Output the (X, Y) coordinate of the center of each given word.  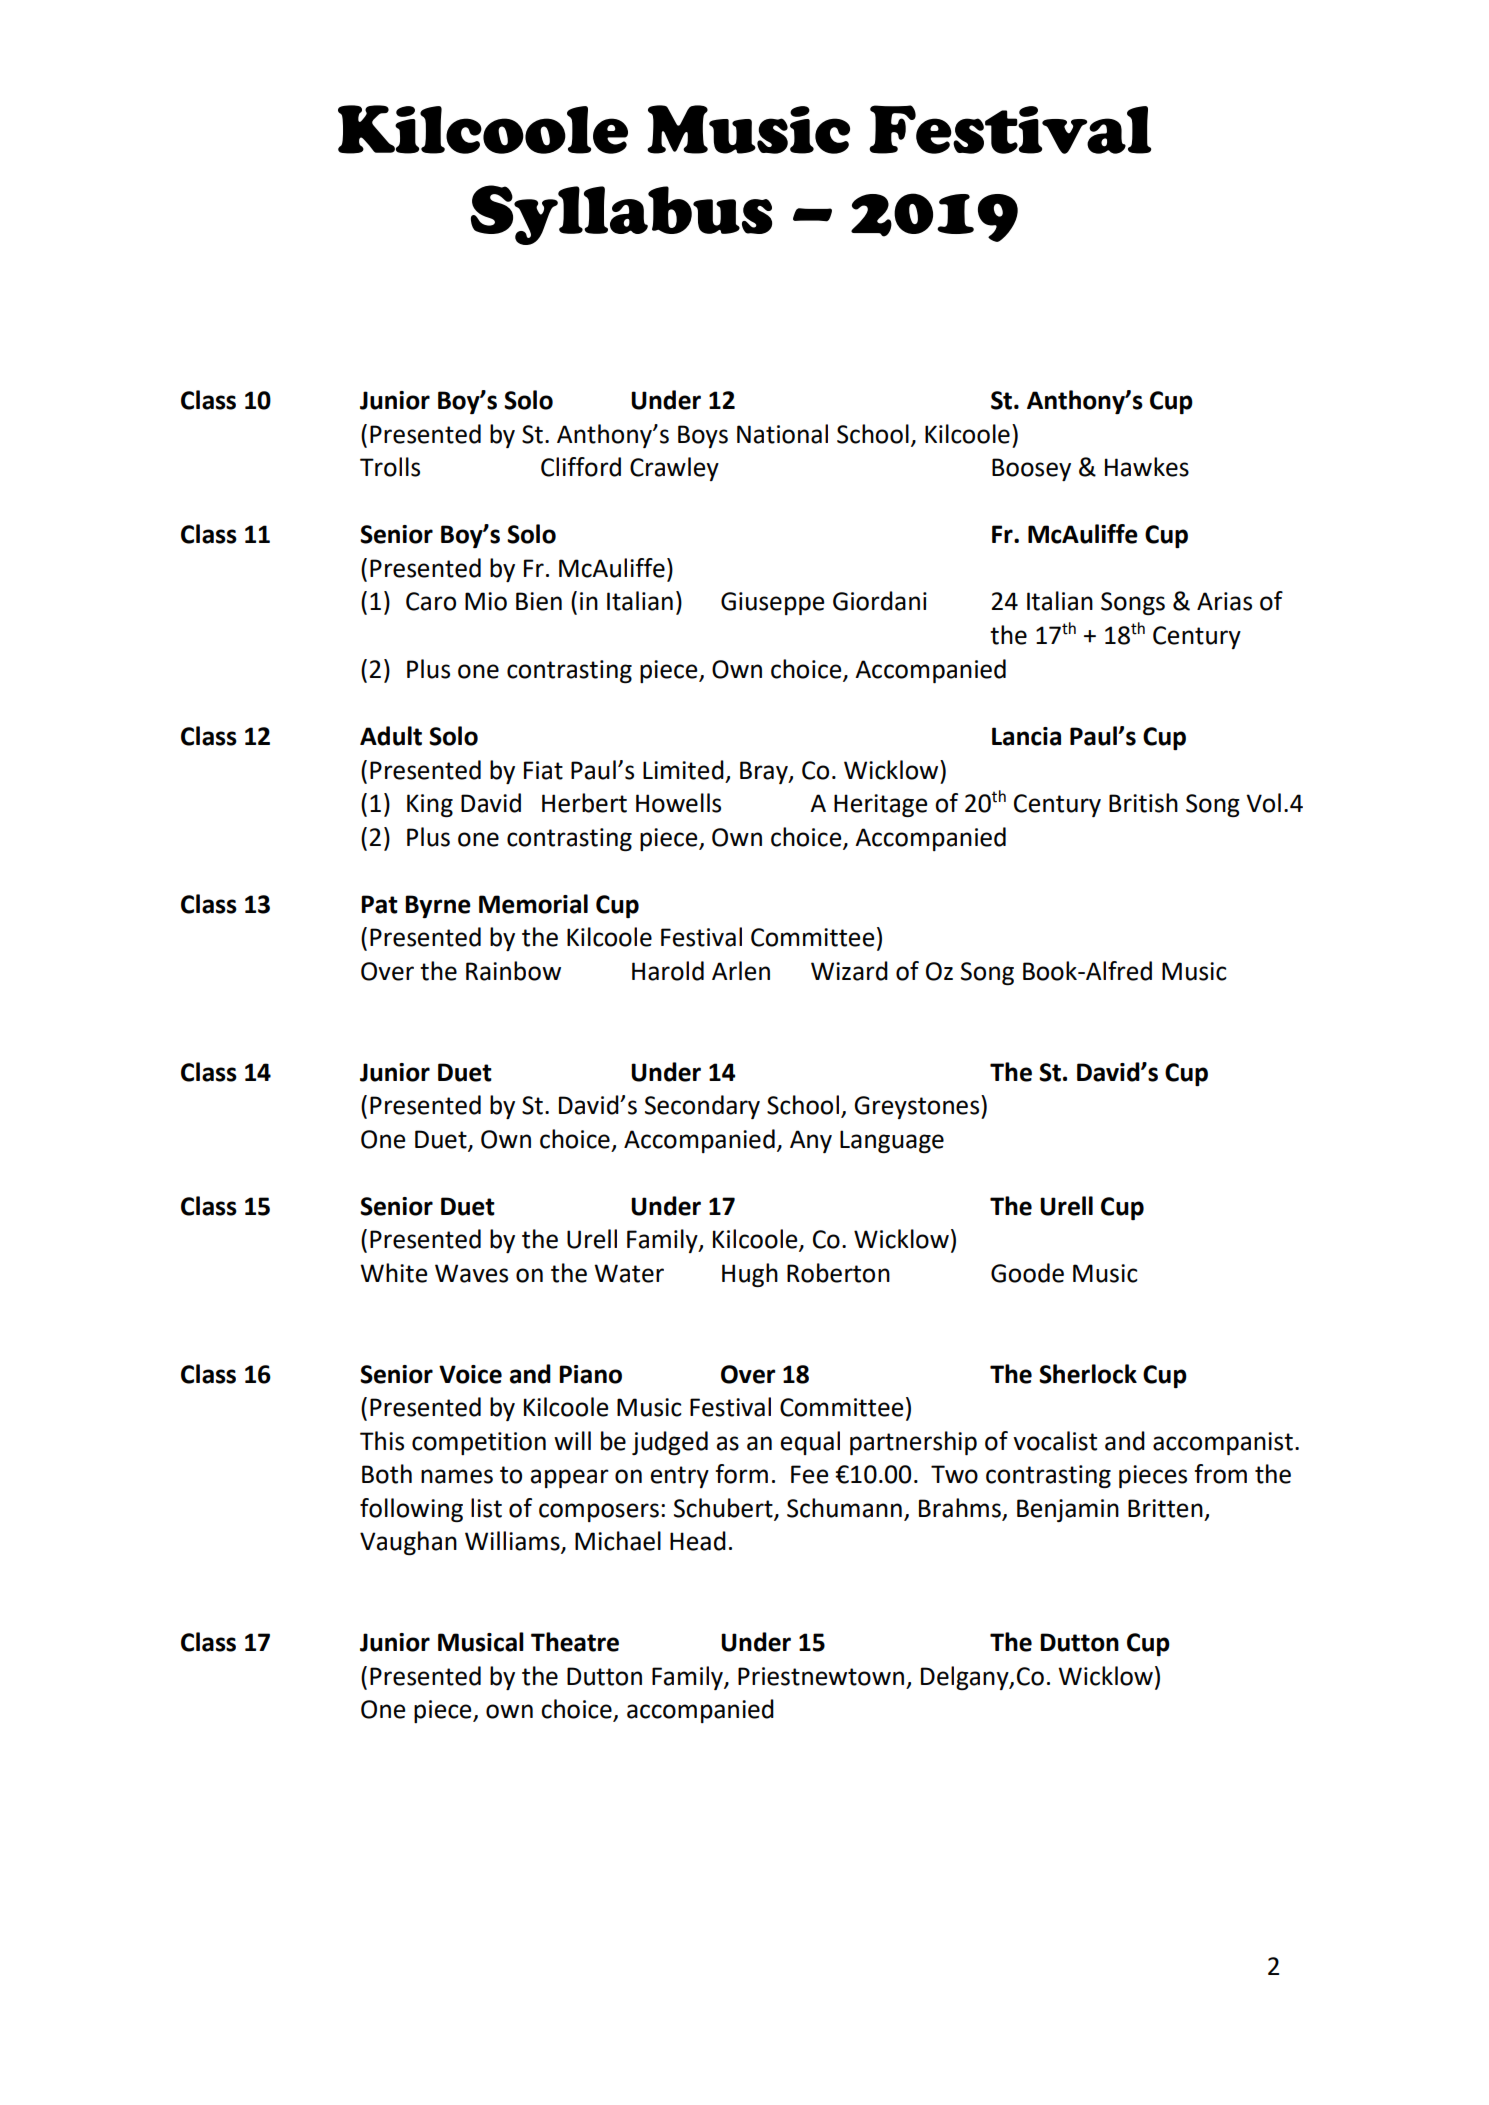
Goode (1027, 1273)
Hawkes (1147, 467)
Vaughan (408, 1543)
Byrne (438, 906)
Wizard (849, 971)
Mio (486, 601)
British (1143, 803)
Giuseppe (773, 603)
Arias (1224, 601)
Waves (471, 1273)
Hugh (750, 1275)
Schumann (844, 1508)
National (782, 434)
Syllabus (621, 215)
